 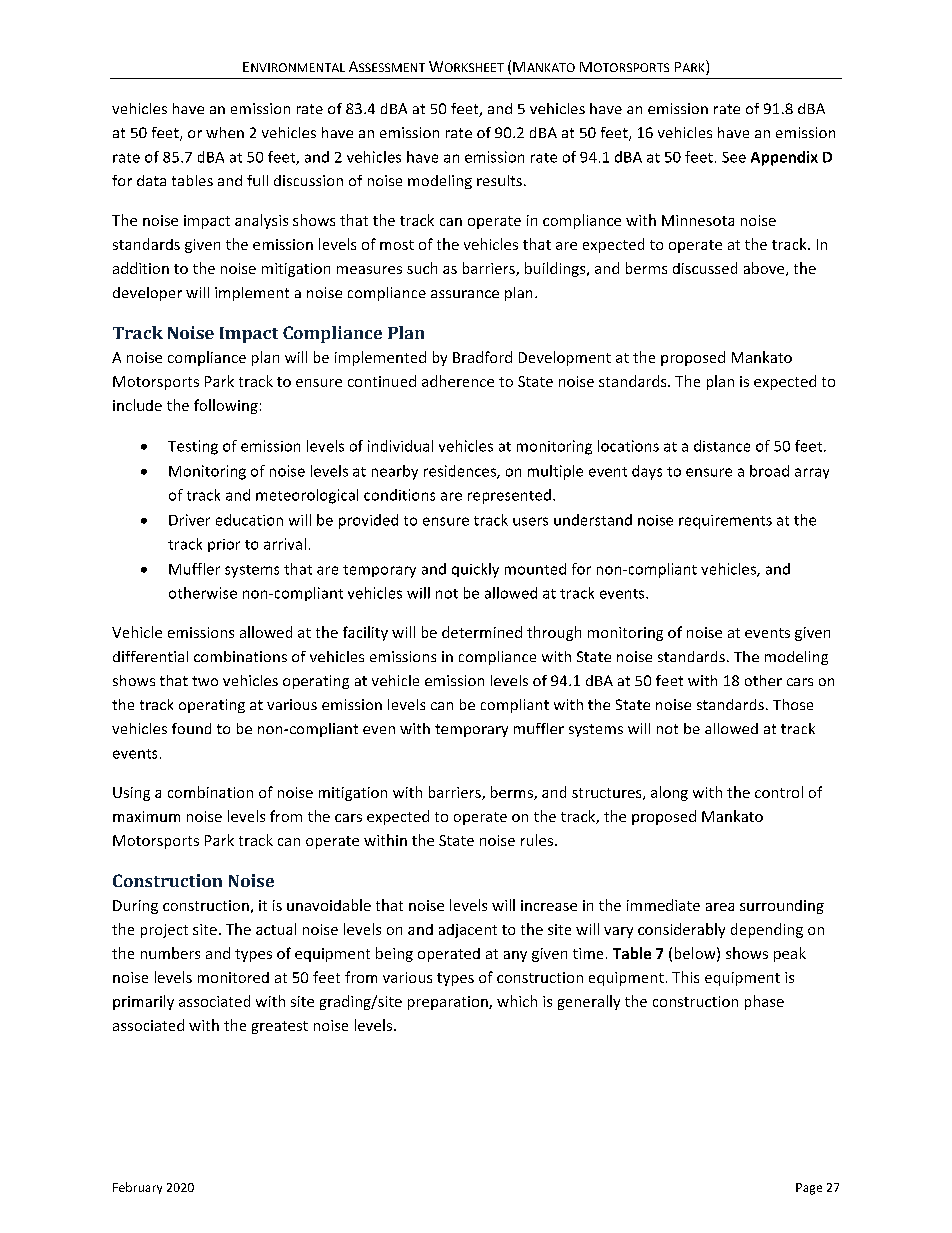 What do you see at coordinates (537, 840) in the screenshot?
I see `rules` at bounding box center [537, 840].
